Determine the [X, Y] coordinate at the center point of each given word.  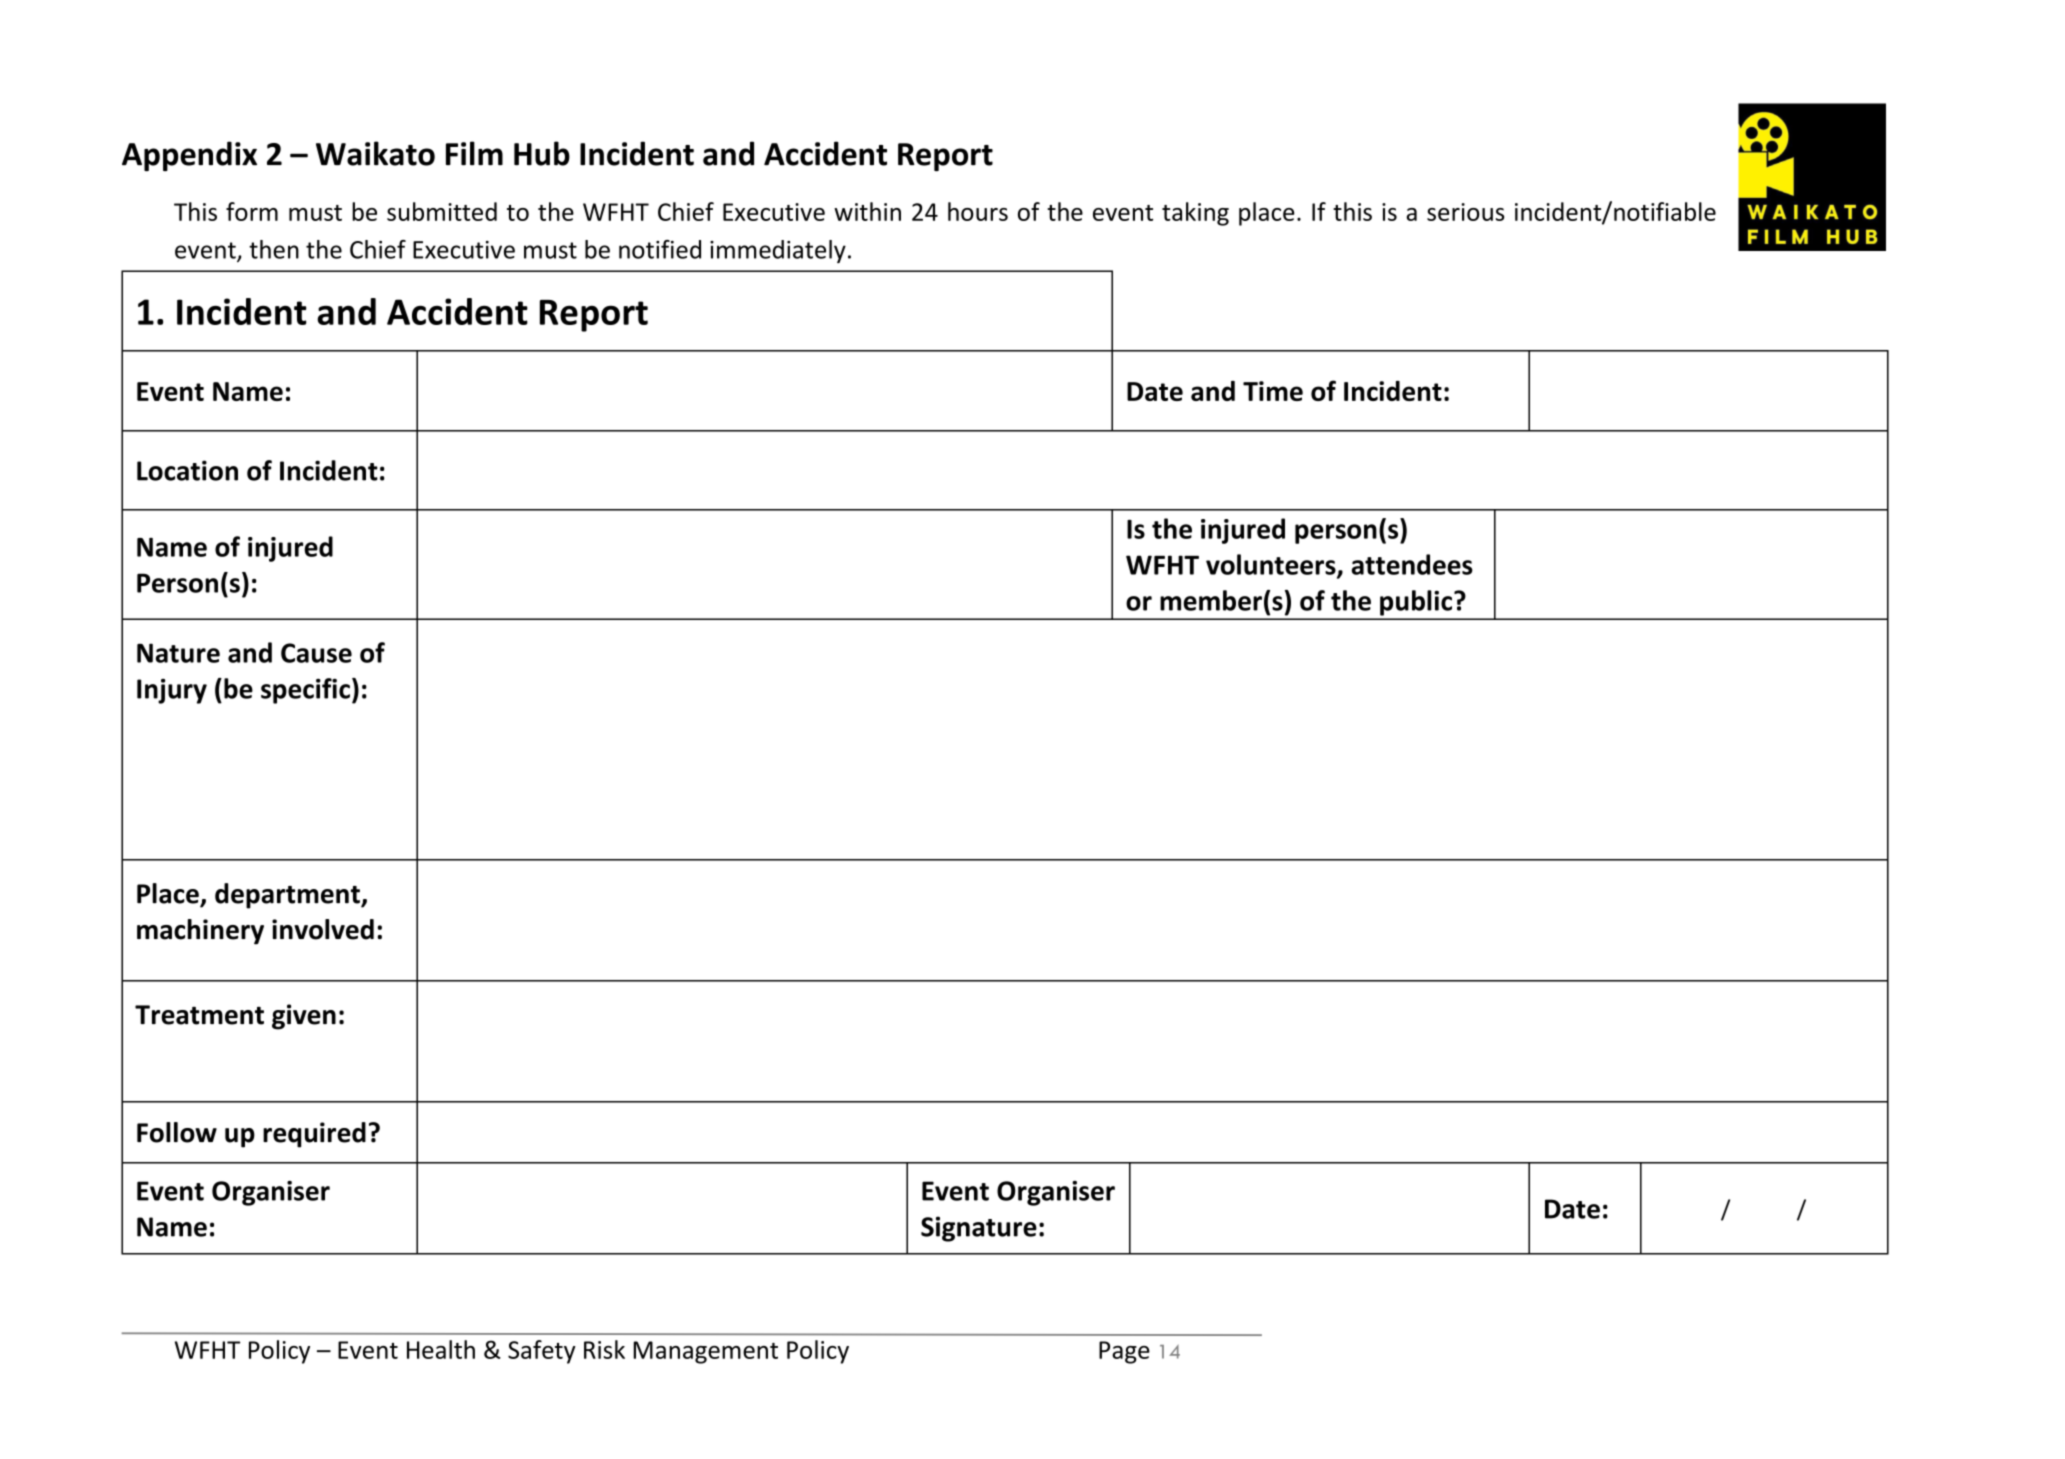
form [252, 211]
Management [705, 1352]
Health [441, 1349]
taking [1195, 214]
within [867, 211]
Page [1124, 1352]
